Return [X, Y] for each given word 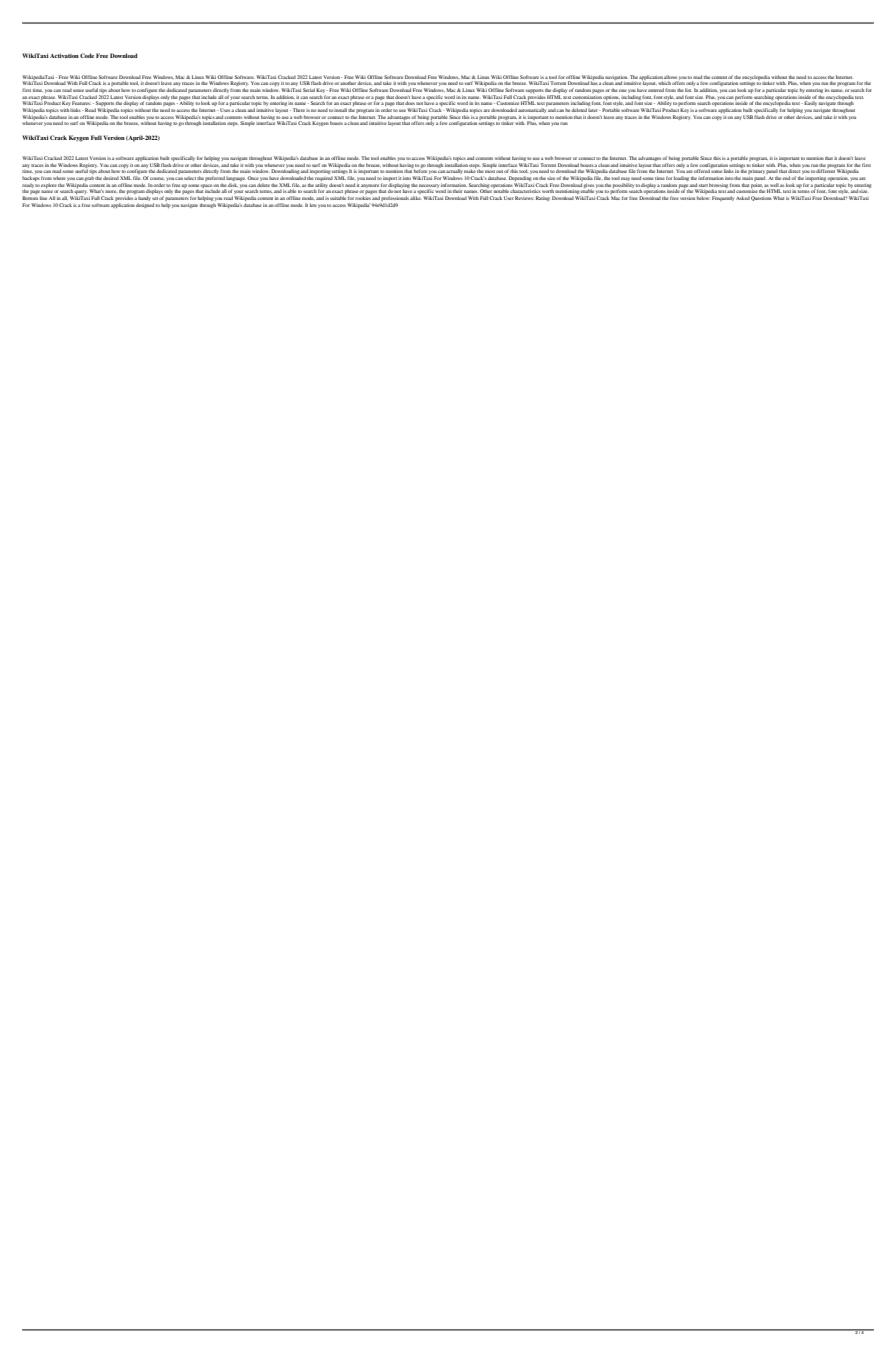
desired [111, 178]
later [593, 110]
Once [253, 178]
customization [587, 97]
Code [87, 55]
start [702, 185]
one [623, 90]
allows [670, 77]
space [206, 186]
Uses [225, 110]
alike [416, 198]
